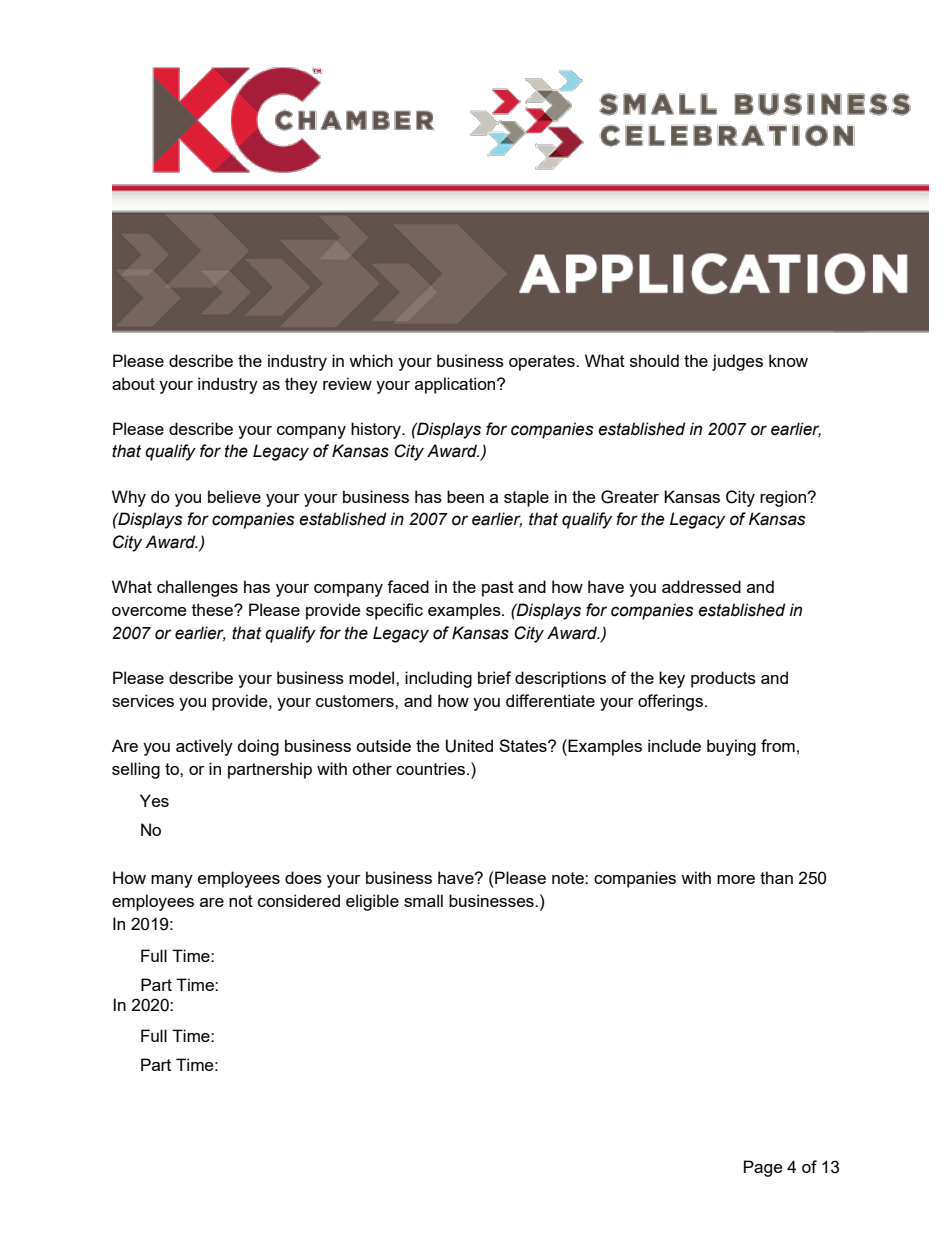 This document has height=1233, width=952. What do you see at coordinates (299, 900) in the document?
I see `considered` at bounding box center [299, 900].
